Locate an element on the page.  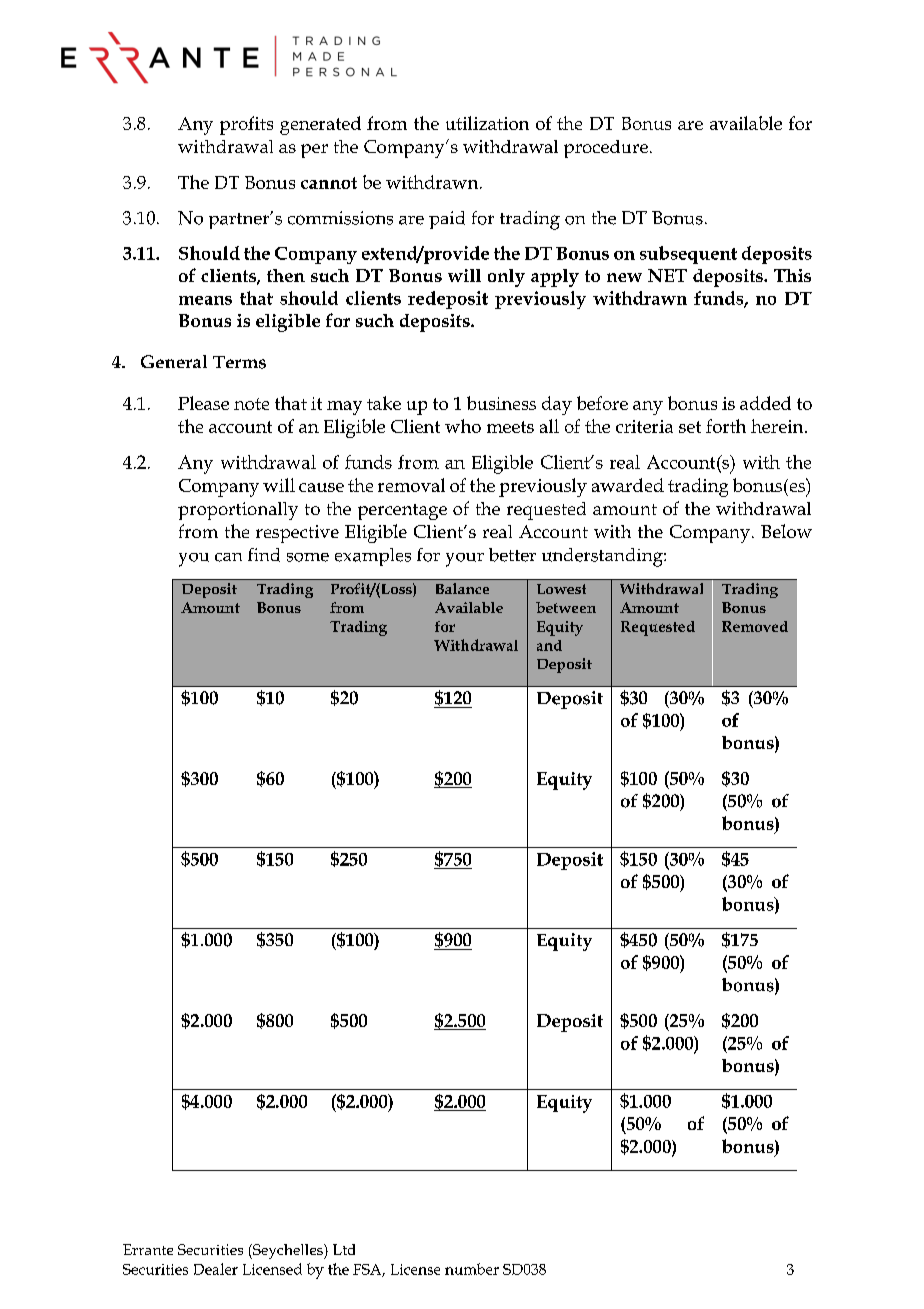
Removed is located at coordinates (755, 626).
